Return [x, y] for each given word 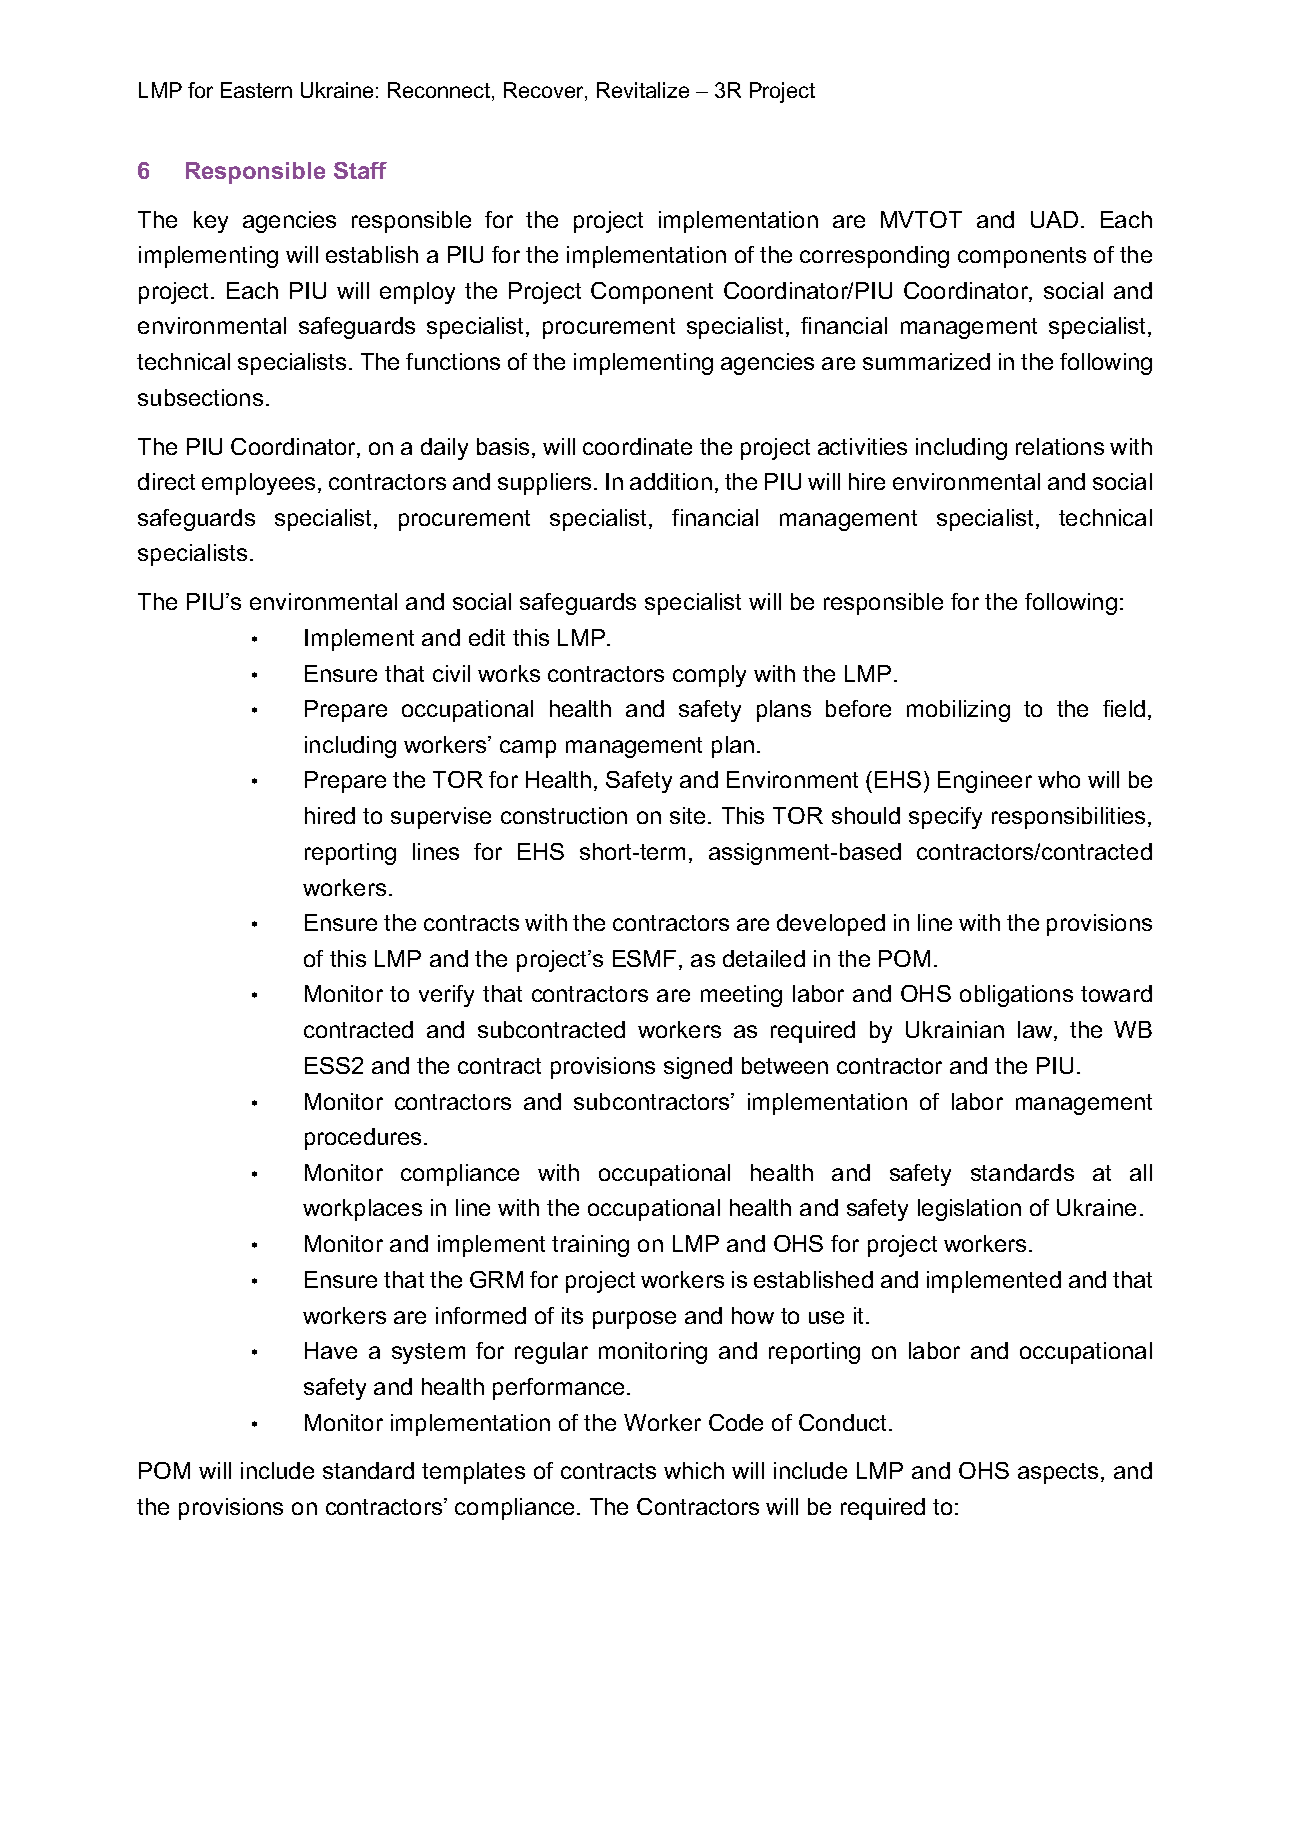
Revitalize [643, 90]
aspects [1058, 1473]
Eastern [256, 90]
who [1059, 779]
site [687, 815]
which [694, 1470]
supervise [441, 818]
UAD [1054, 219]
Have [331, 1350]
